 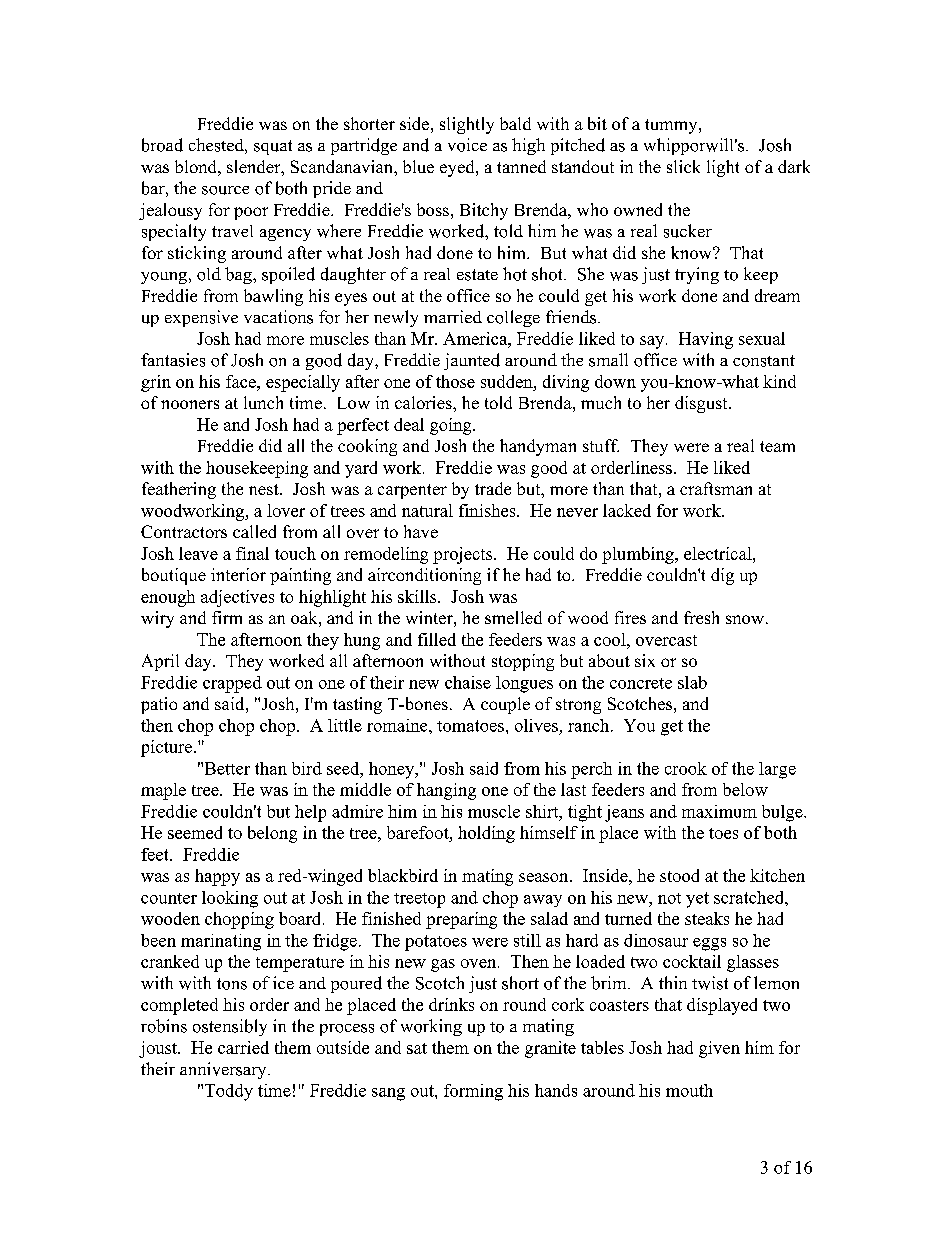 I want to click on forming, so click(x=473, y=1092).
